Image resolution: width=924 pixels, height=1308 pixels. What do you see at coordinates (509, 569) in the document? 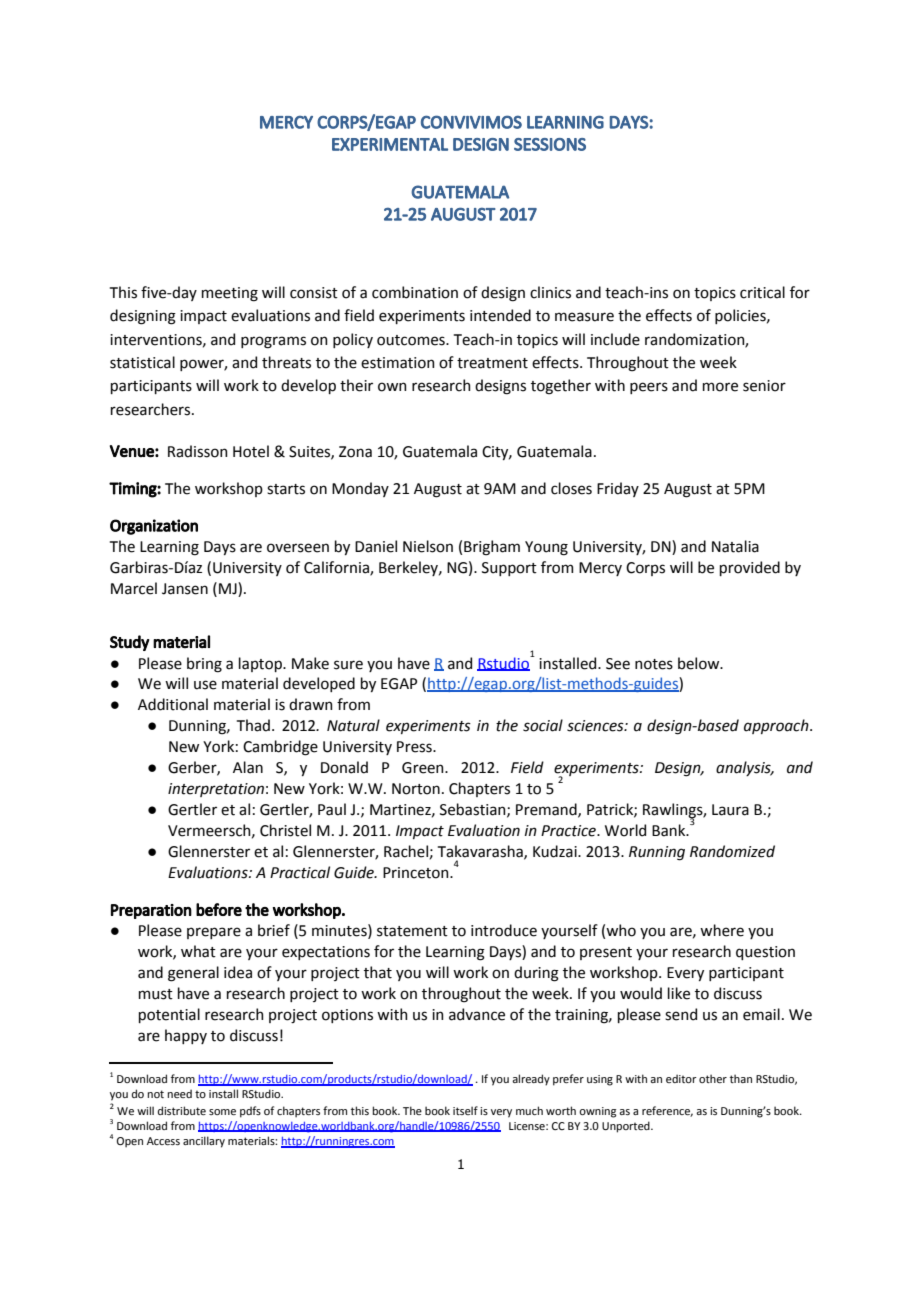
I see `Support` at bounding box center [509, 569].
